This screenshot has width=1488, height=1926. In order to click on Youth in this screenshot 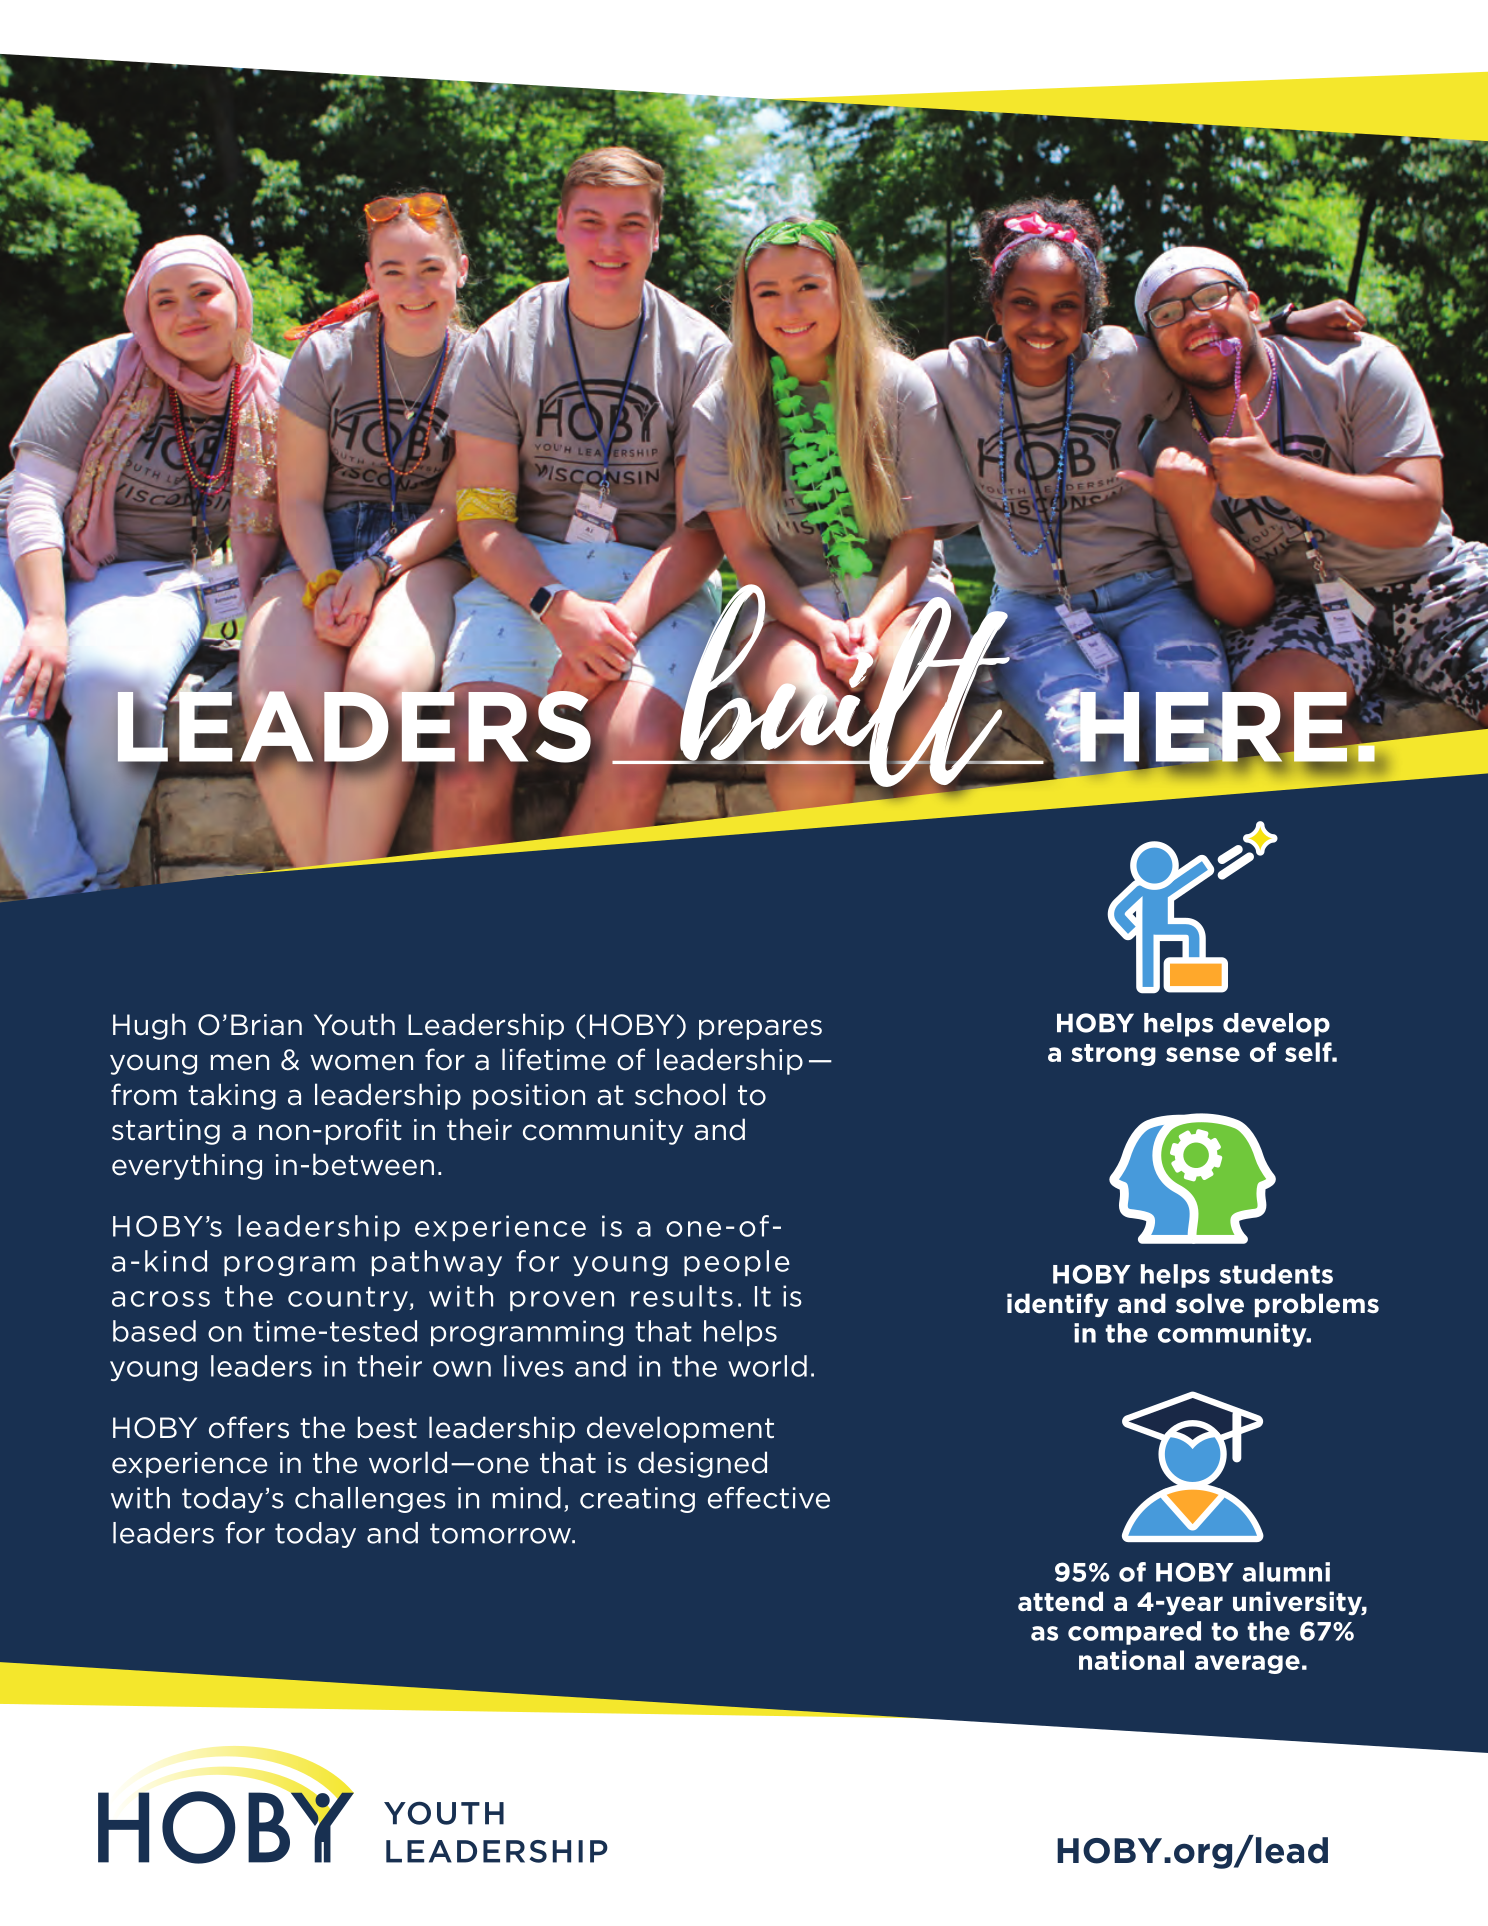, I will do `click(354, 1024)`.
